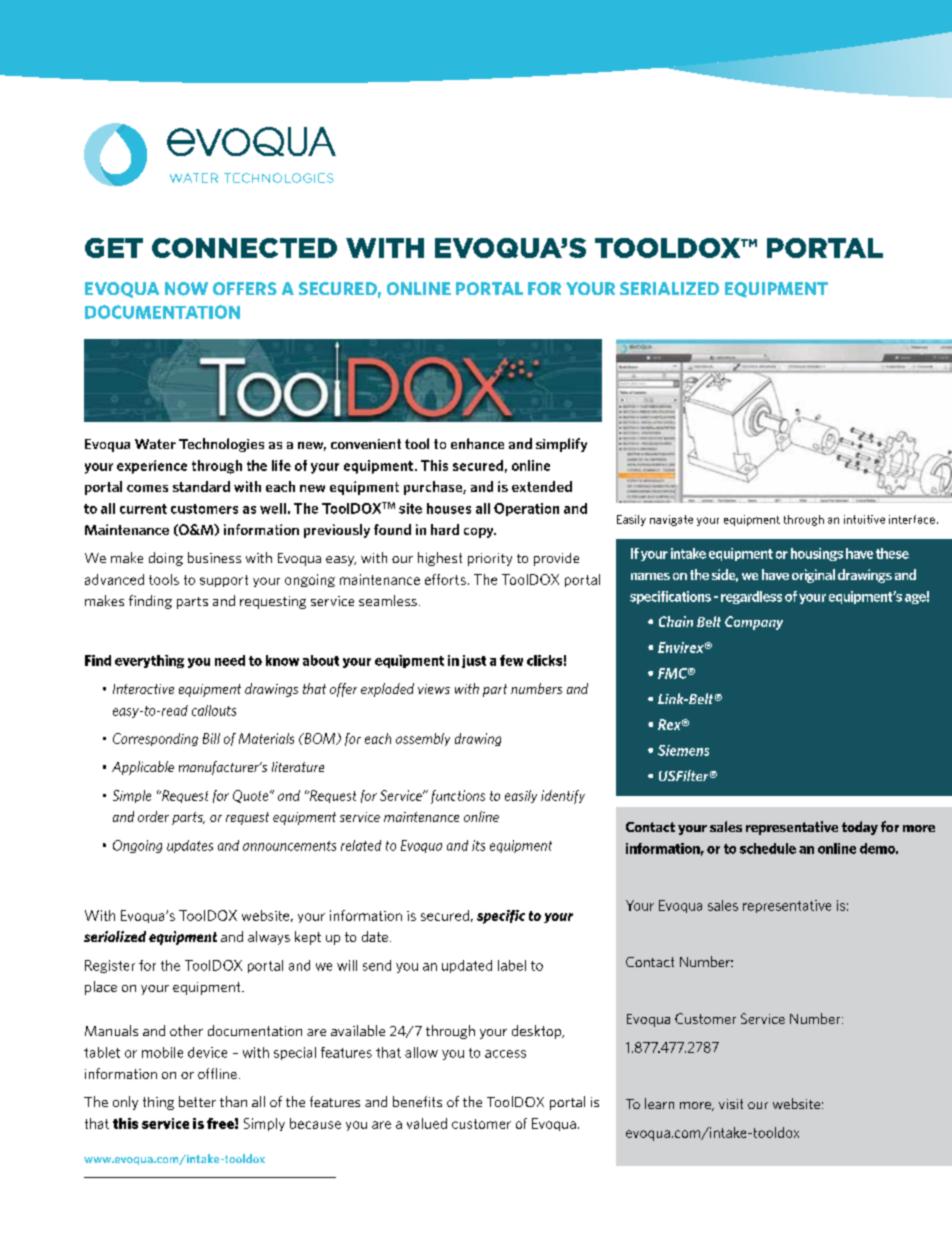 The height and width of the page is (1233, 952). I want to click on CONNECTED, so click(244, 248).
